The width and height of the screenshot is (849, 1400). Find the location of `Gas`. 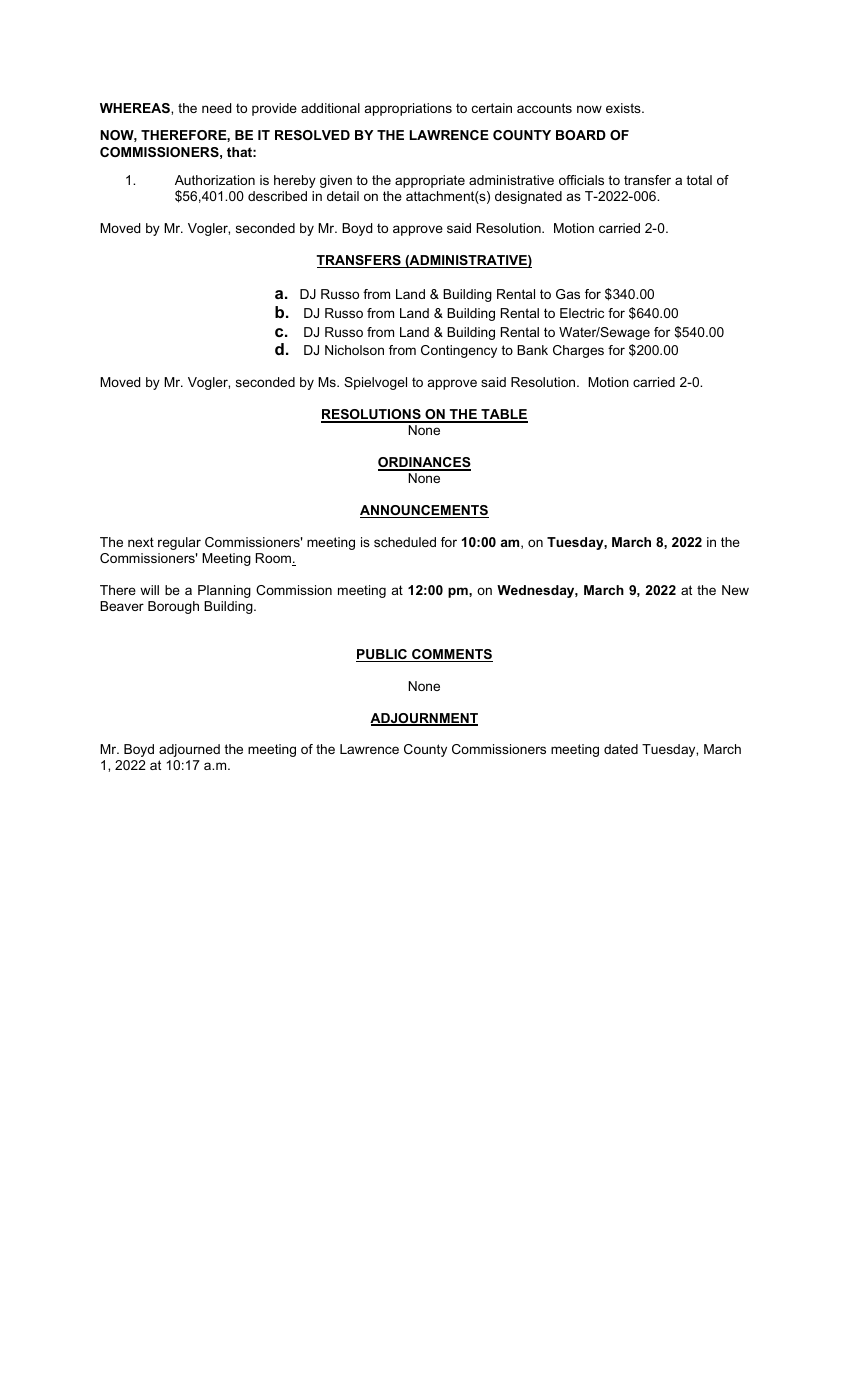

Gas is located at coordinates (568, 294).
